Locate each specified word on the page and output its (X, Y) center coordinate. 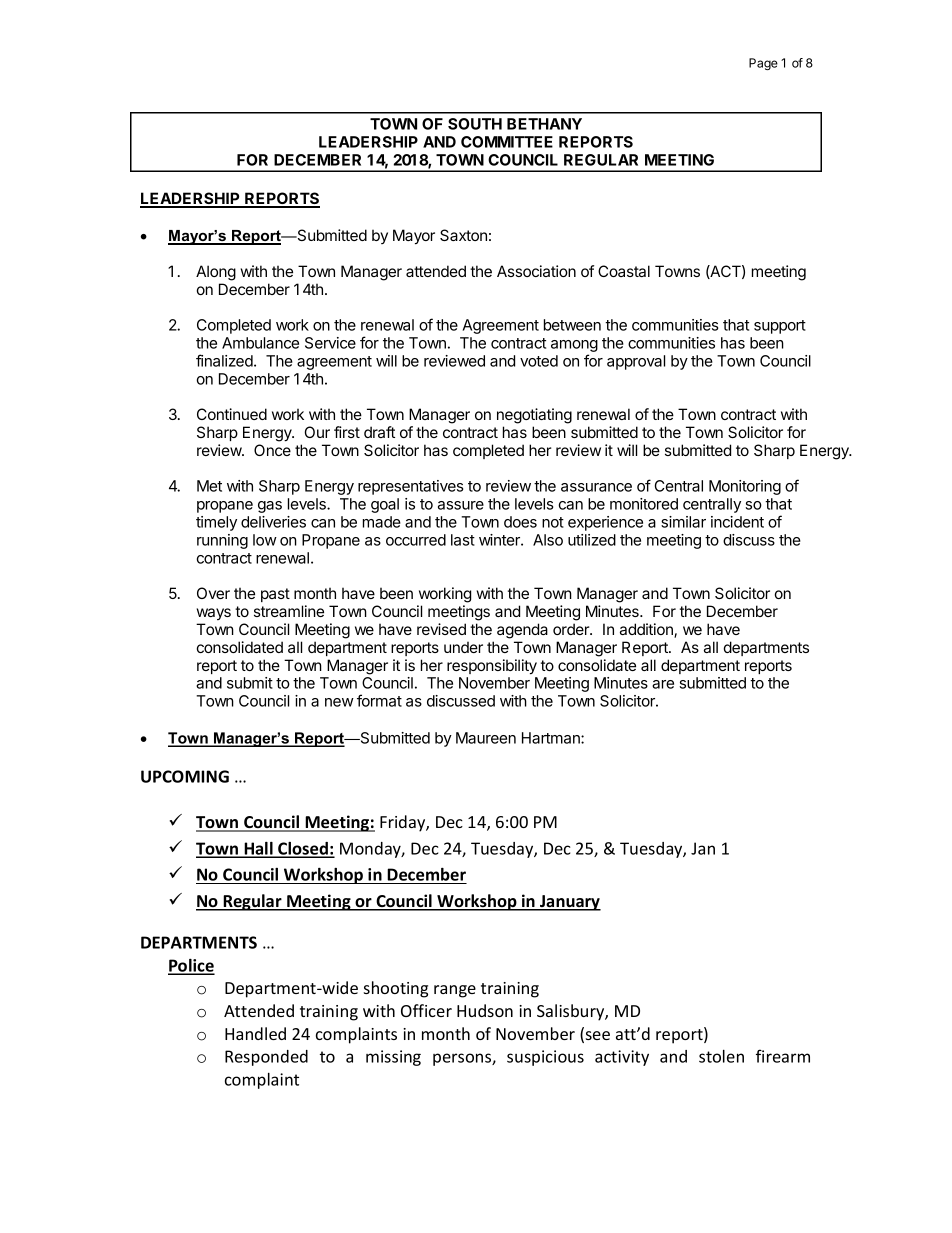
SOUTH (475, 124)
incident (737, 522)
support (780, 327)
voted (539, 361)
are (663, 684)
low (265, 540)
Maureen (486, 738)
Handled (255, 1033)
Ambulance (260, 343)
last (463, 540)
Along (216, 273)
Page (763, 64)
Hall (258, 849)
